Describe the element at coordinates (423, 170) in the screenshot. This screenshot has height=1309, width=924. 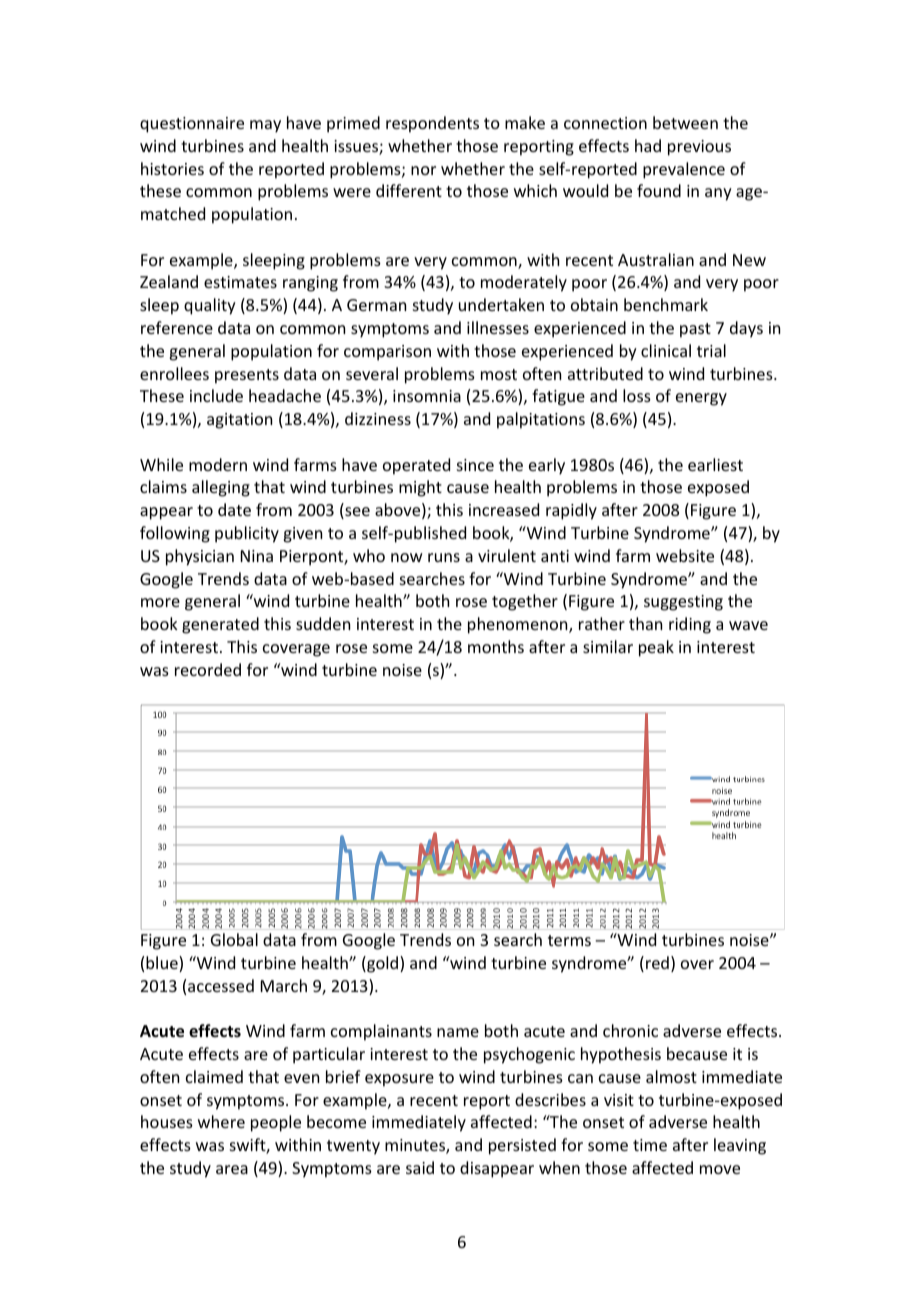
I see `nor` at that location.
